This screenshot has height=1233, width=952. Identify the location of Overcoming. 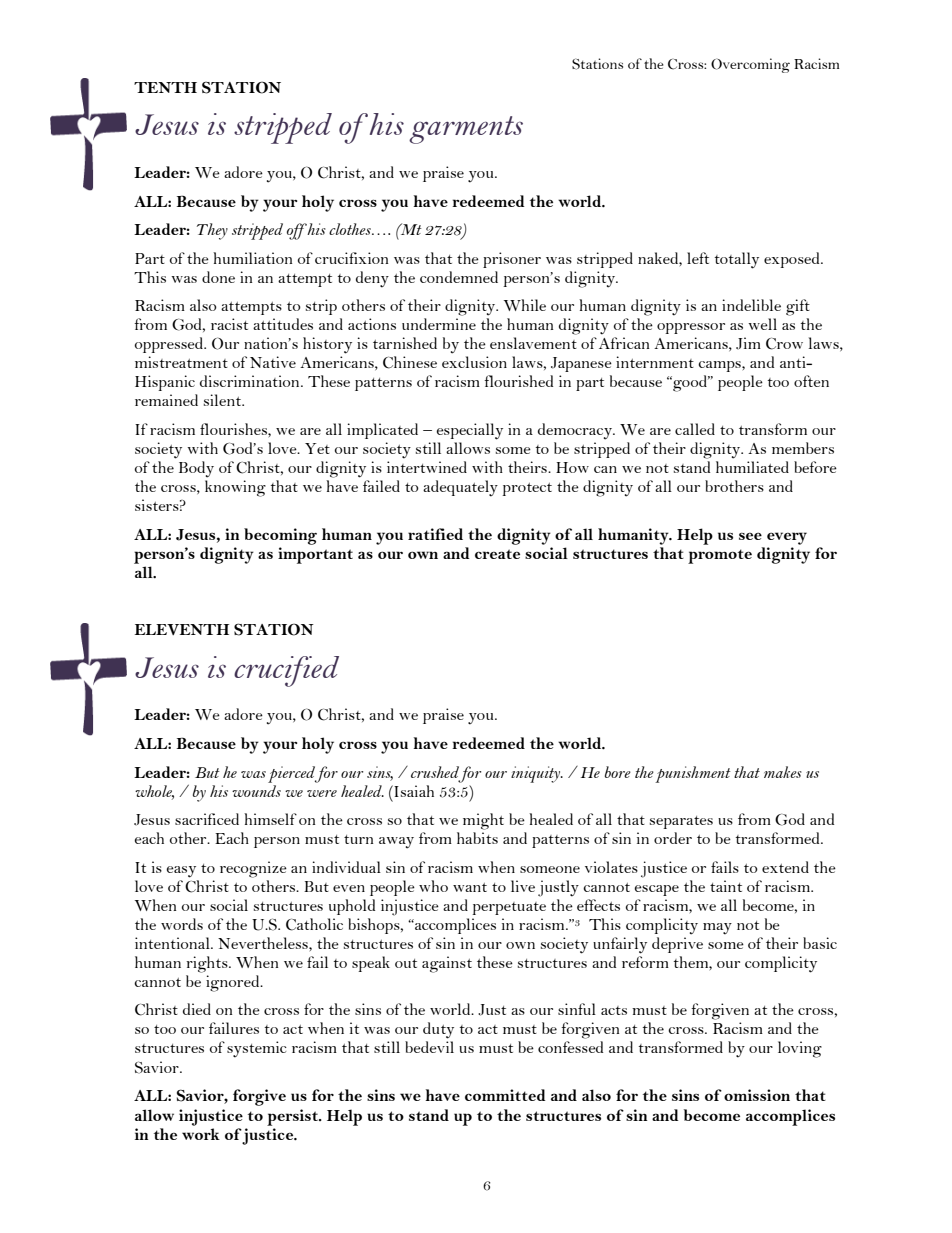
(750, 65).
